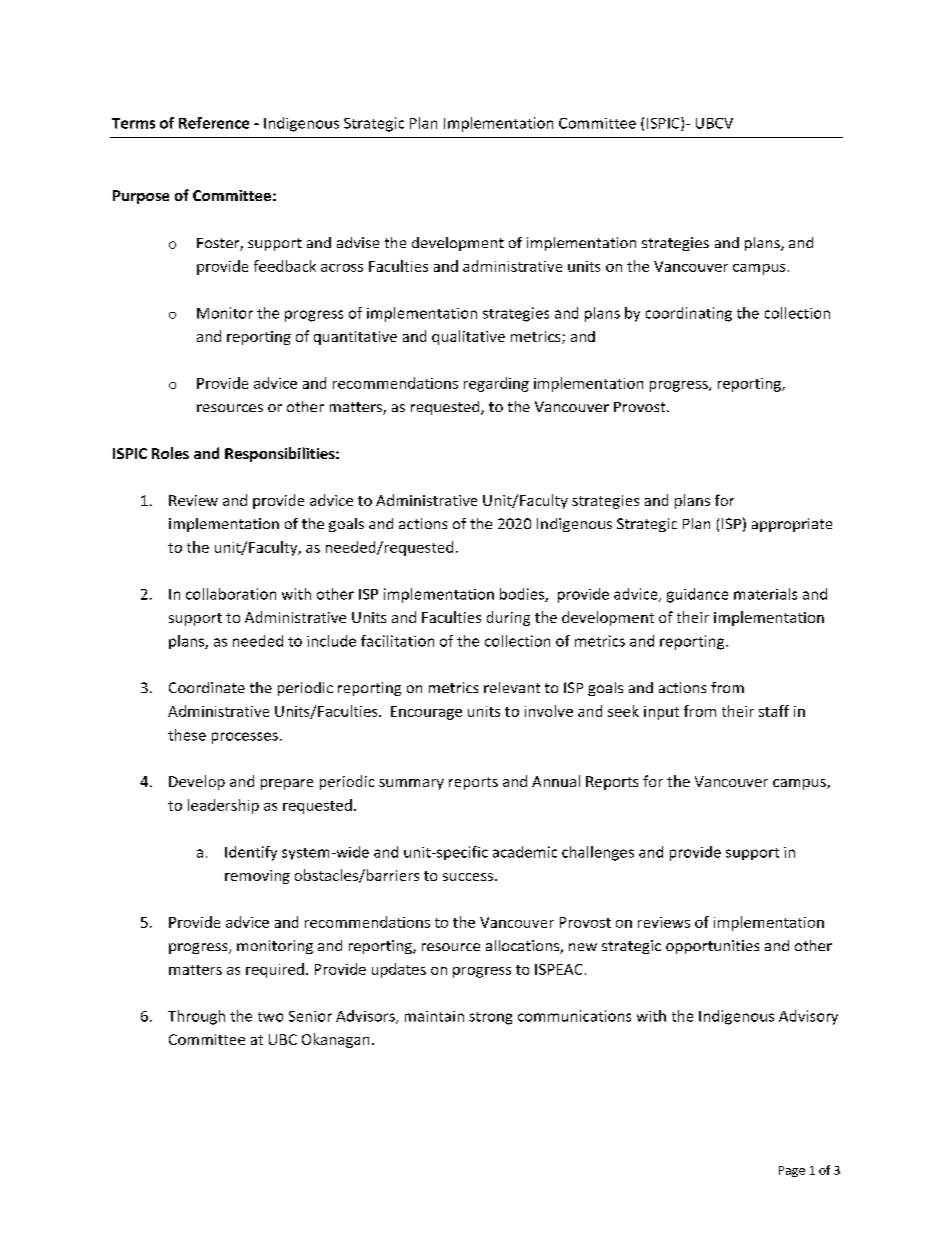  Describe the element at coordinates (358, 242) in the page. I see `advise` at that location.
